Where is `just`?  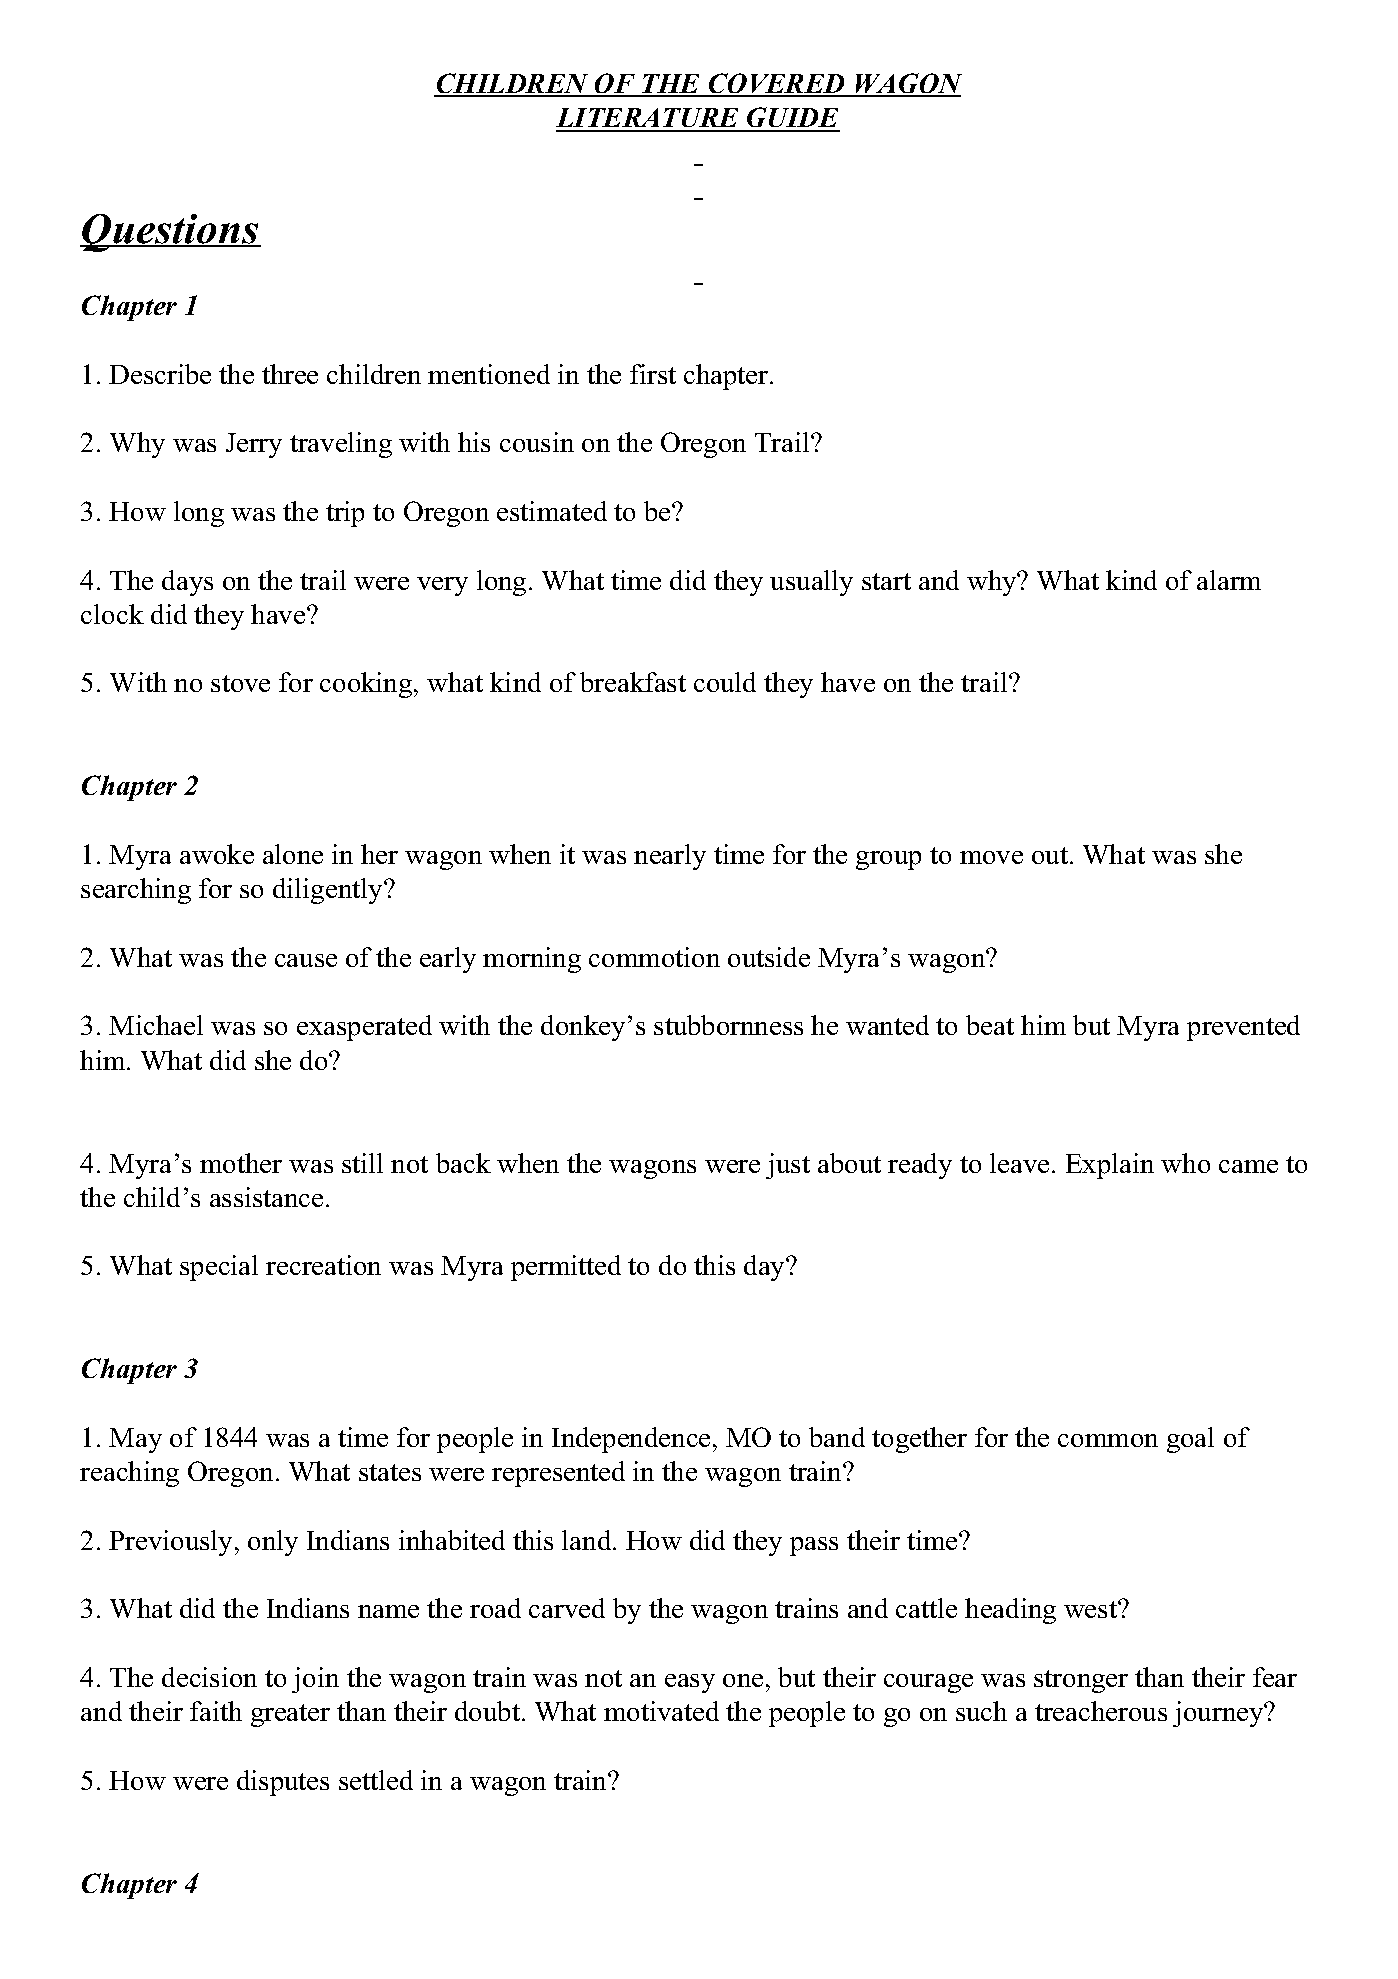
just is located at coordinates (788, 1166).
